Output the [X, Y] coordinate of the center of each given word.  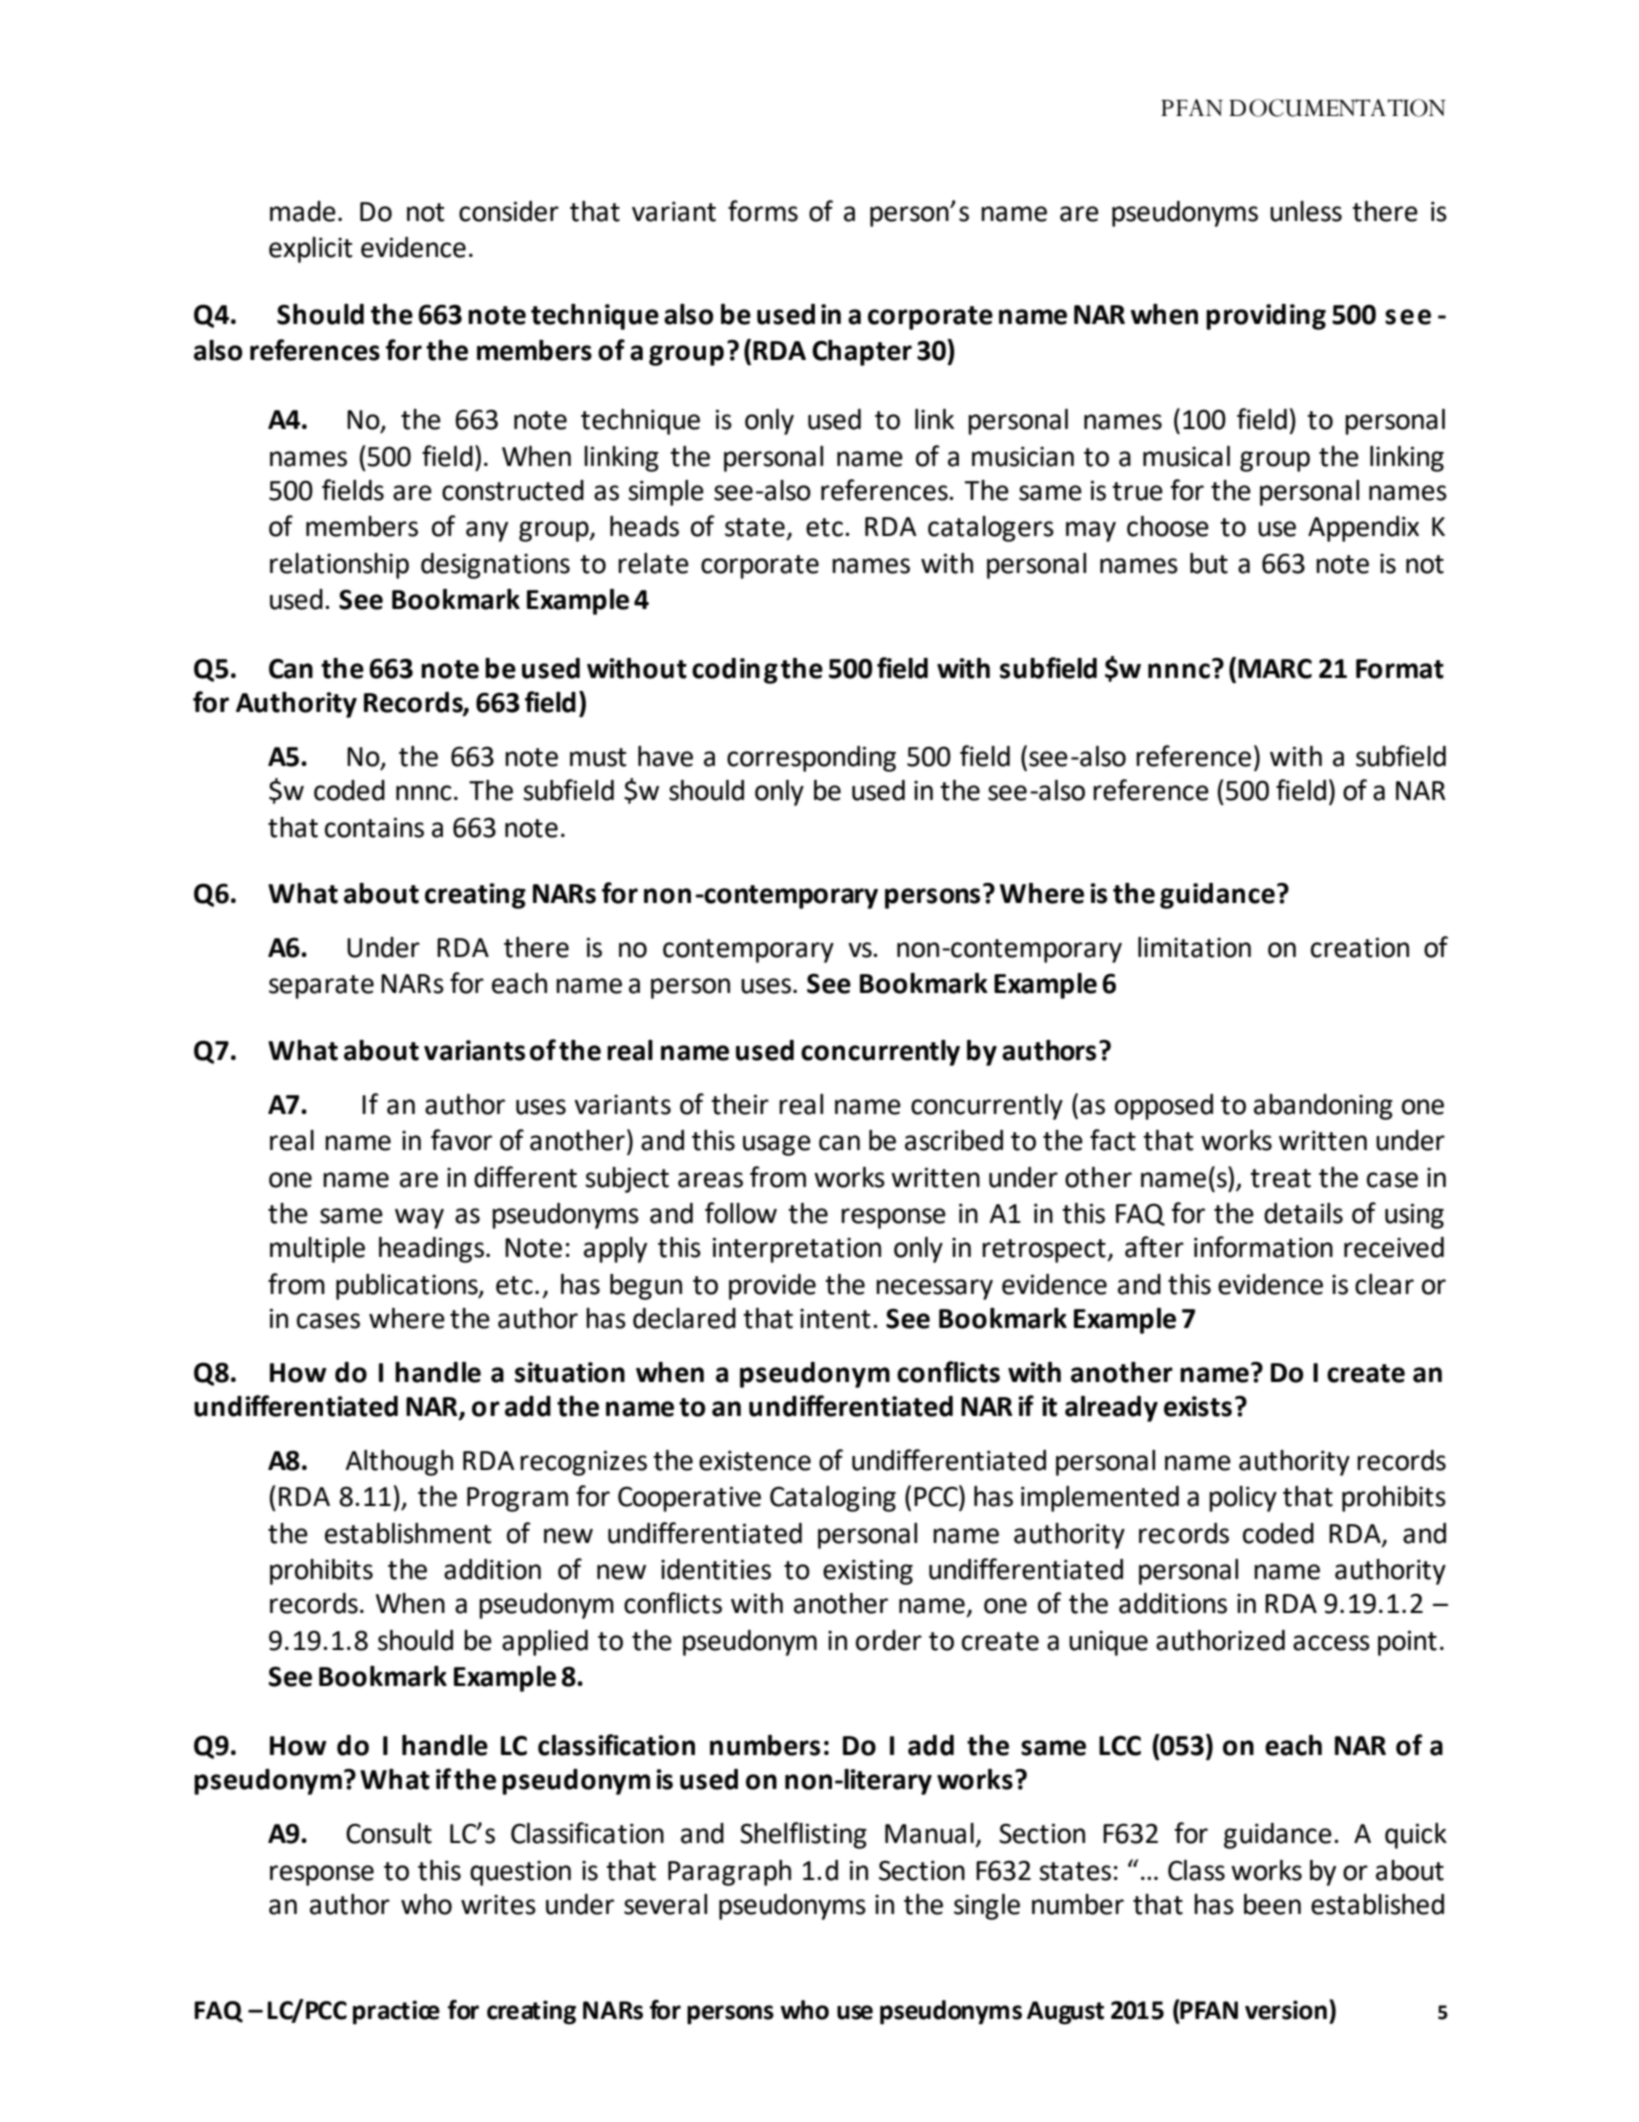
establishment [408, 1533]
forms [763, 211]
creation [1360, 947]
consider [509, 211]
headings [433, 1250]
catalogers [991, 529]
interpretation [797, 1250]
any [487, 531]
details [1303, 1213]
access [1331, 1643]
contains [374, 827]
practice [396, 2012]
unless [1306, 211]
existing [868, 1572]
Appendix [1363, 529]
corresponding [811, 759]
